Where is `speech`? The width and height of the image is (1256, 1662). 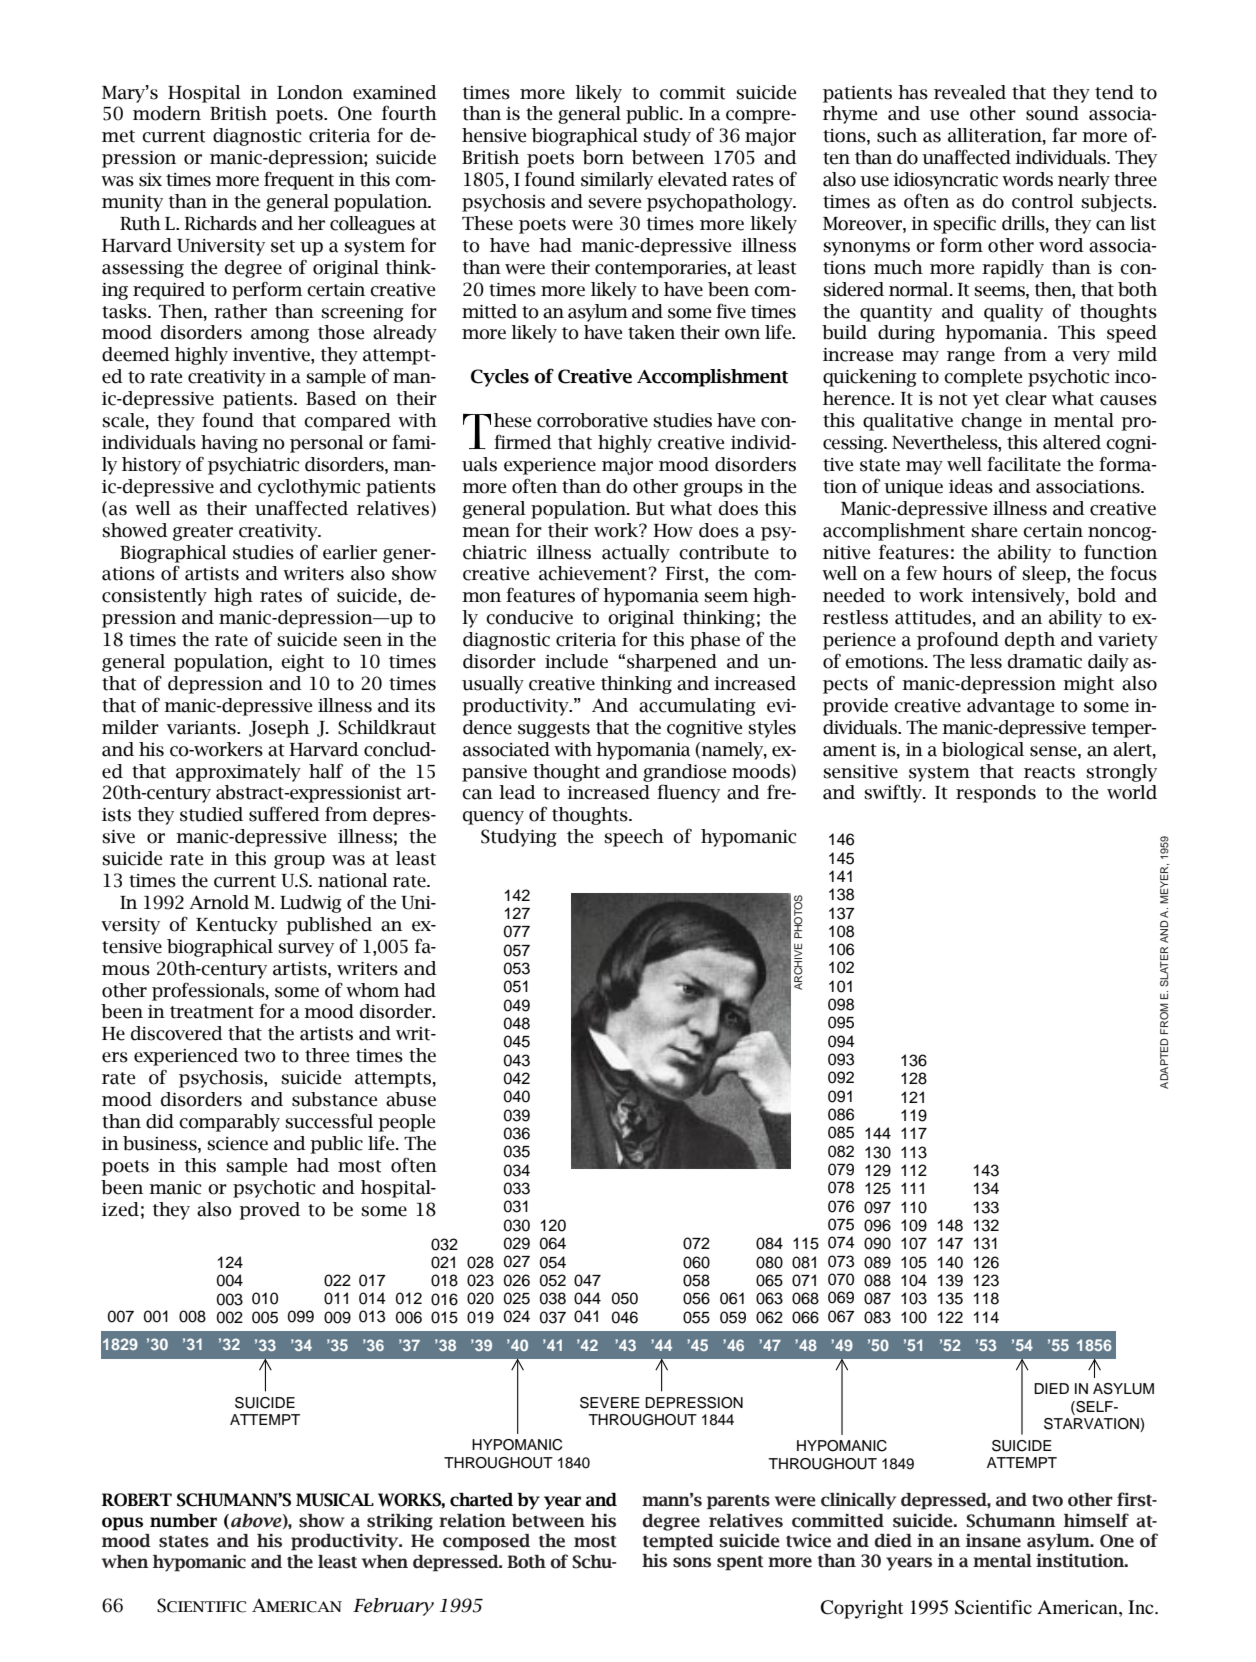 speech is located at coordinates (634, 838).
